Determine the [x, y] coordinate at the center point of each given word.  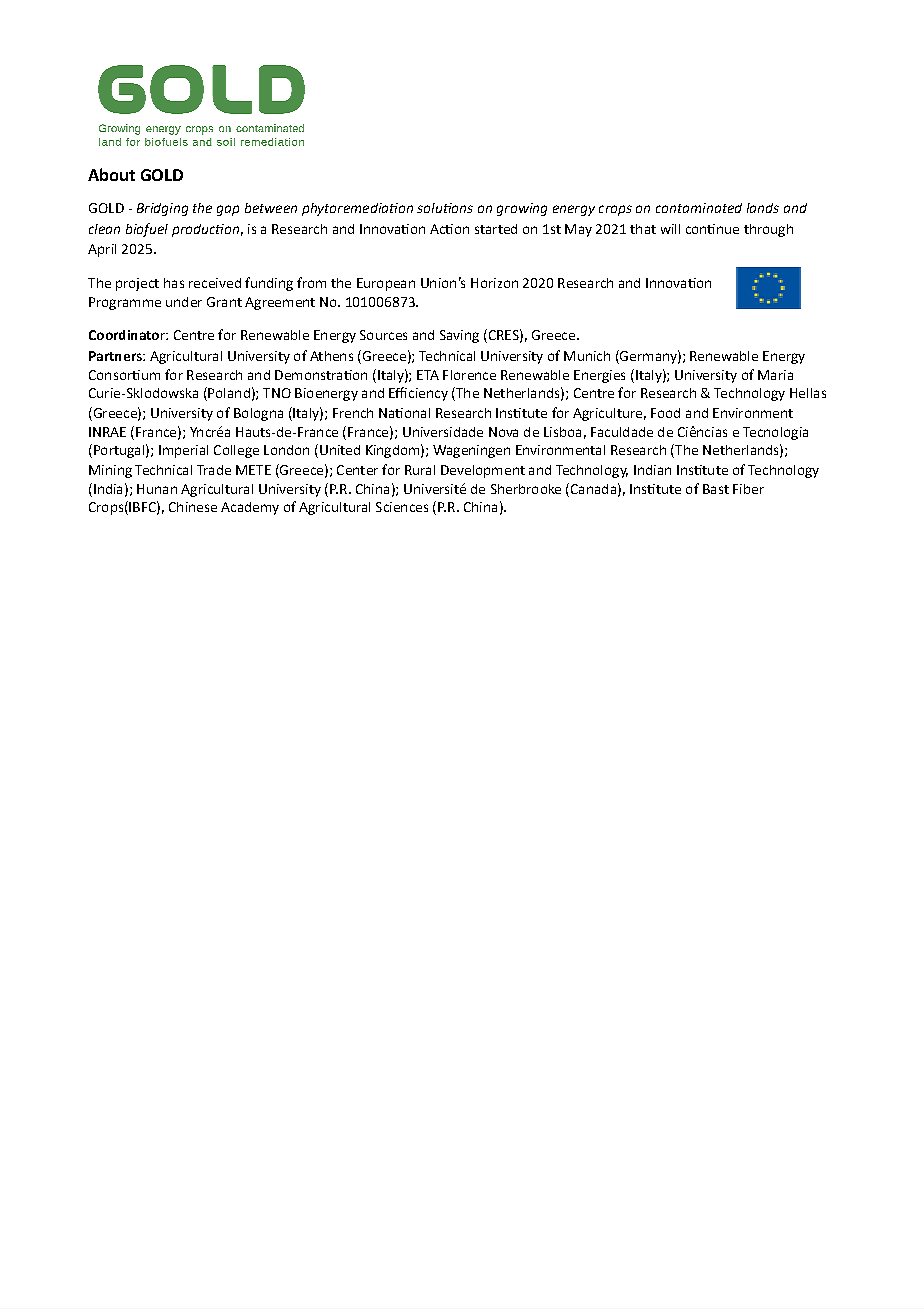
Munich [587, 356]
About [111, 174]
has [174, 283]
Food [665, 413]
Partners [116, 356]
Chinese [193, 507]
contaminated [699, 208]
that [643, 229]
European [386, 284]
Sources [383, 335]
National [404, 413]
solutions [445, 208]
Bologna [258, 414]
